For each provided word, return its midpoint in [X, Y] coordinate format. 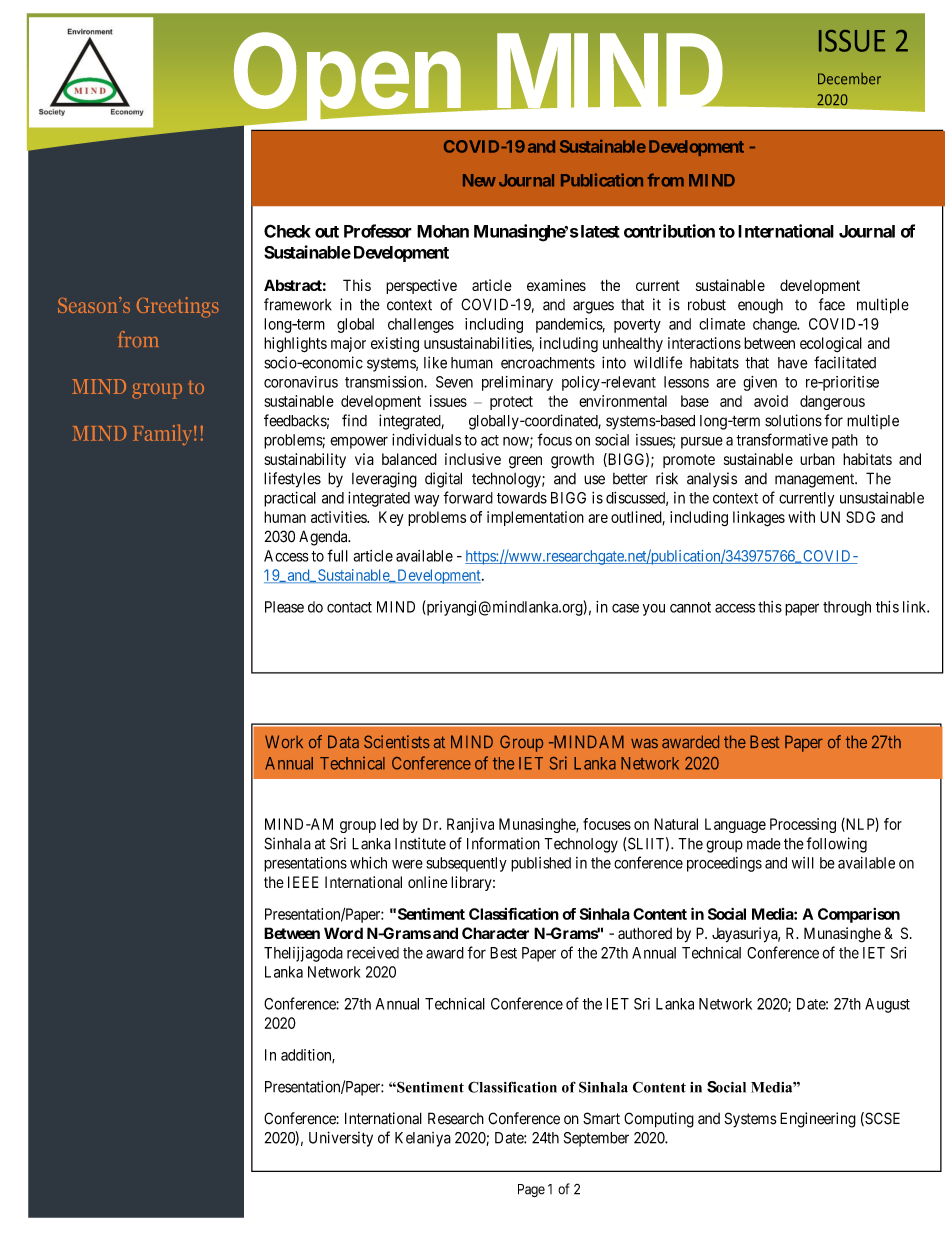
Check [287, 231]
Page [531, 1191]
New [479, 180]
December [849, 79]
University [341, 1139]
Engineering [818, 1120]
